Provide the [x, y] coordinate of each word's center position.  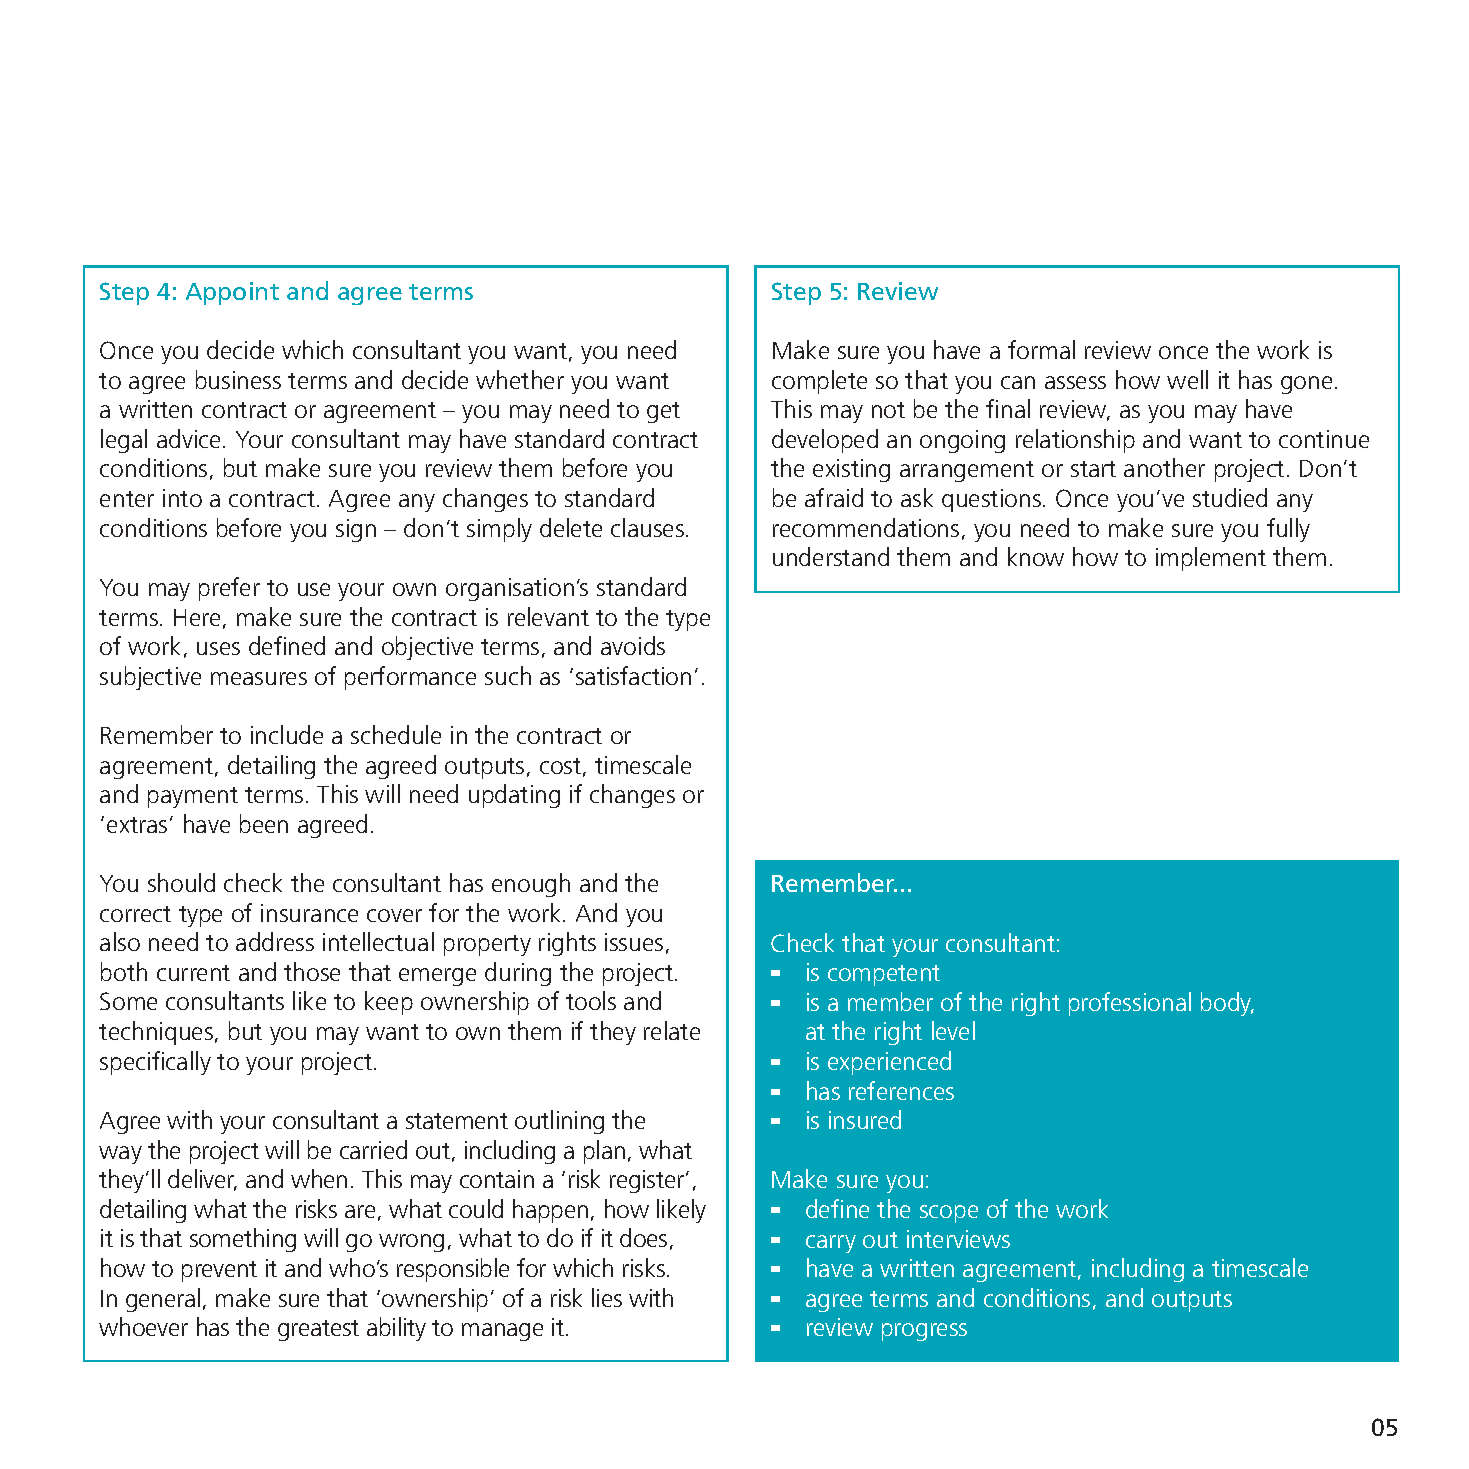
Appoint [232, 293]
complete [819, 382]
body [1227, 1004]
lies [607, 1297]
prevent [219, 1271]
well [1187, 379]
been [264, 823]
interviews [958, 1239]
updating [514, 796]
